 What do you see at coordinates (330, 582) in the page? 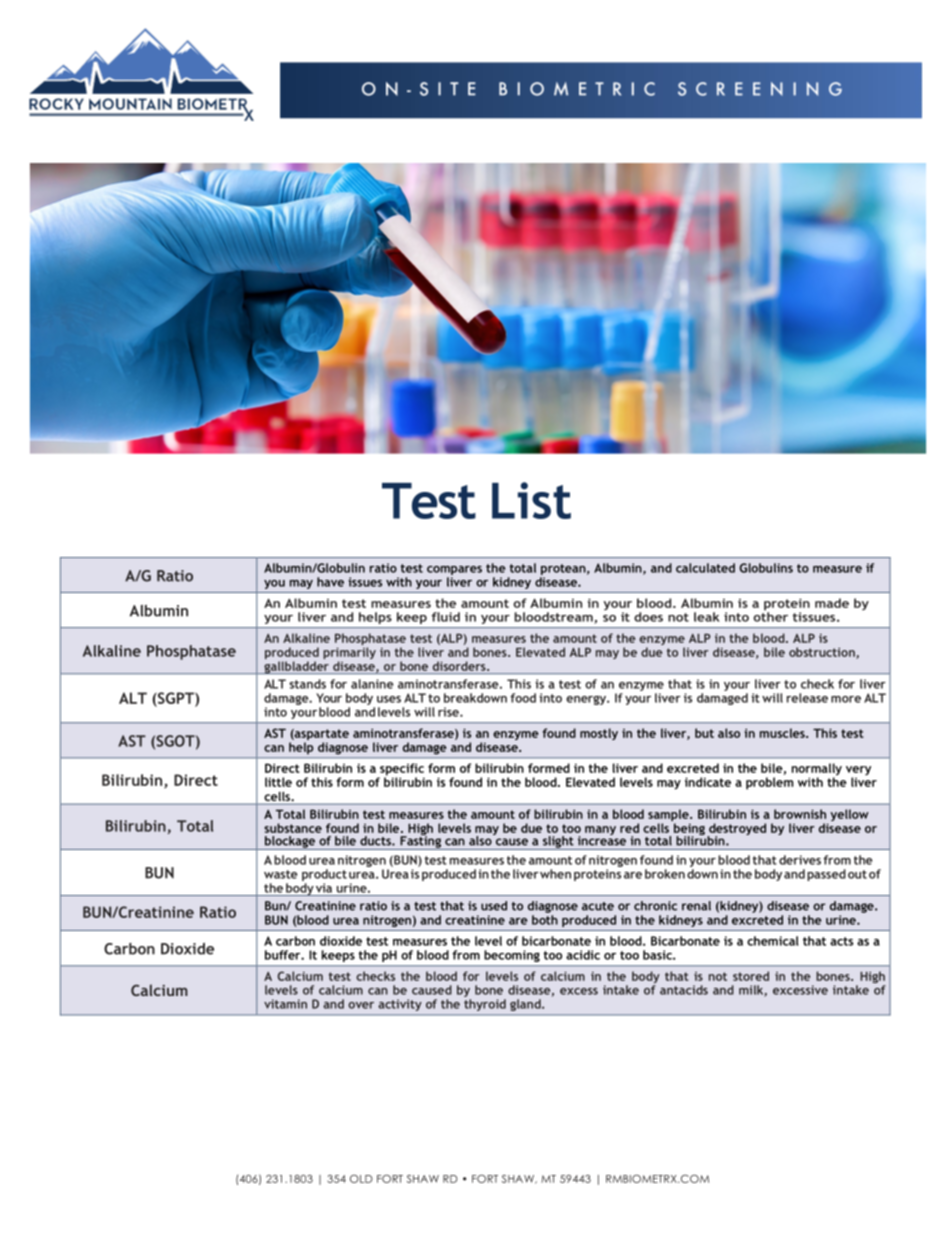
I see `have` at bounding box center [330, 582].
